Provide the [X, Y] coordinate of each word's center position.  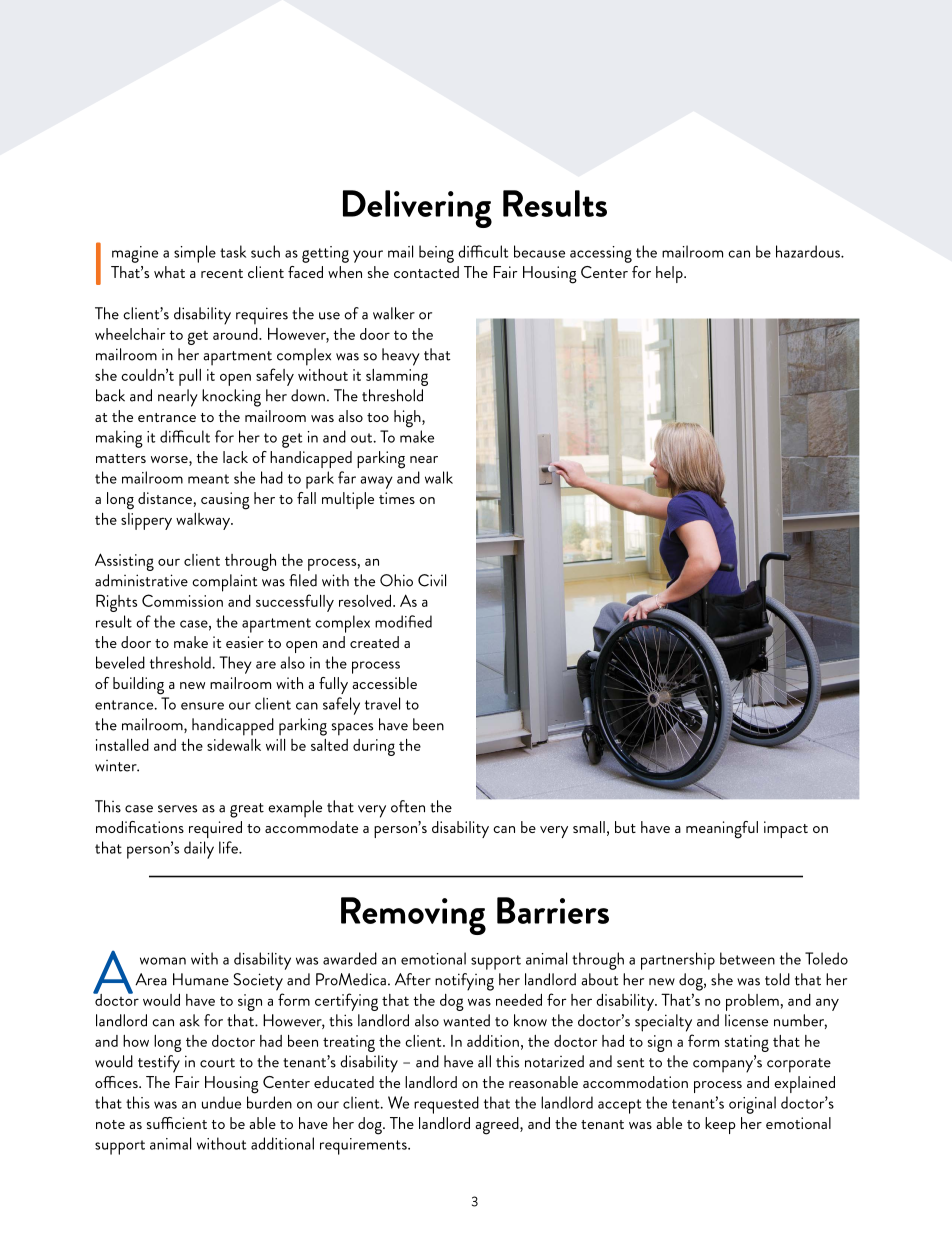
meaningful [722, 830]
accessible [384, 683]
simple [195, 254]
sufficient [177, 1123]
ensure [202, 706]
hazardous [809, 251]
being [436, 254]
